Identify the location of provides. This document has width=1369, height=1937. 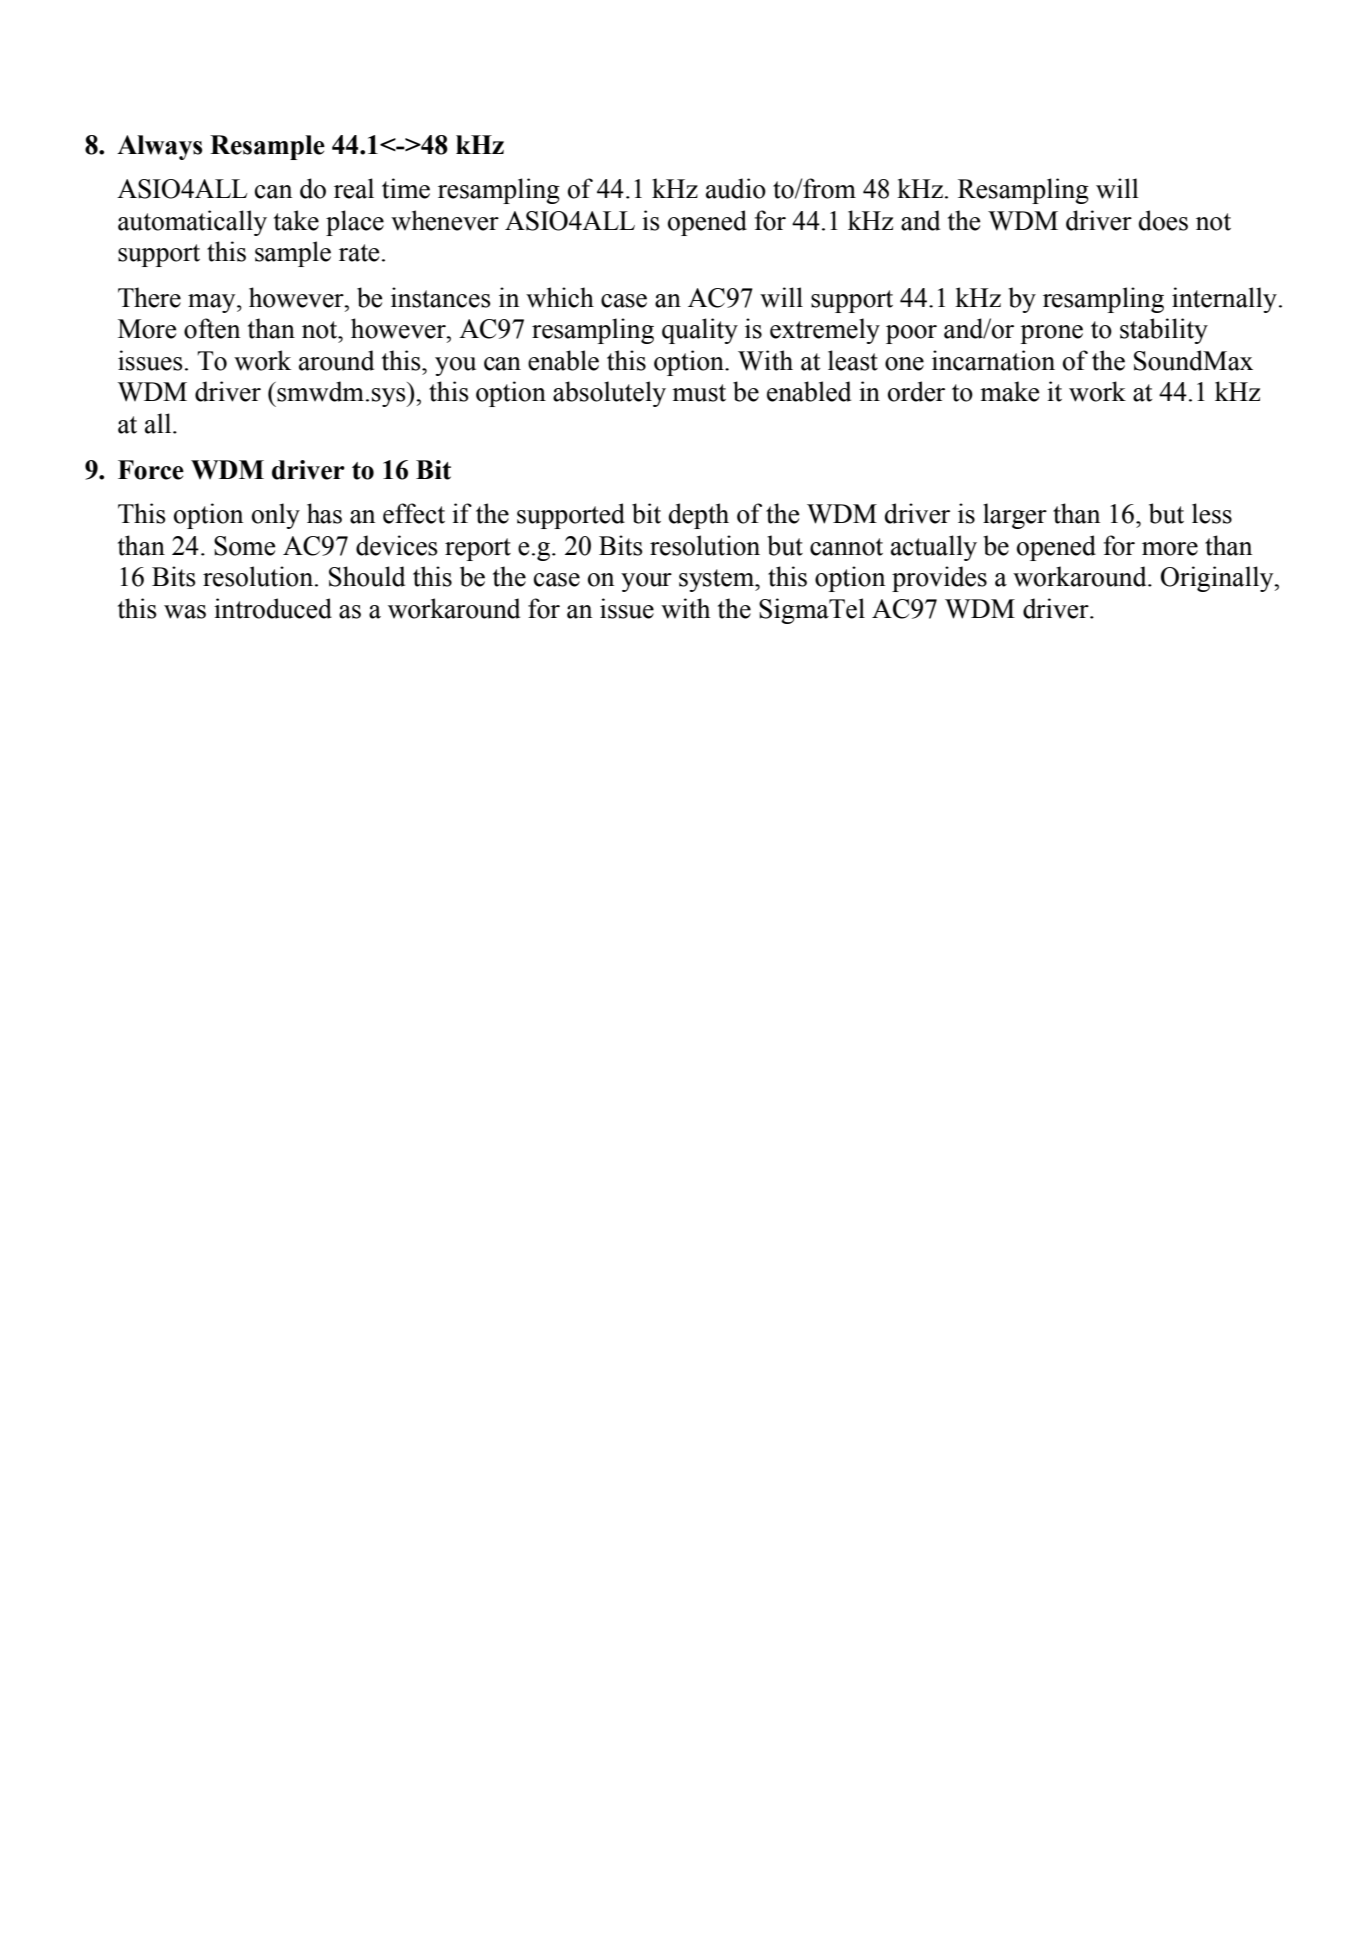
(939, 579).
